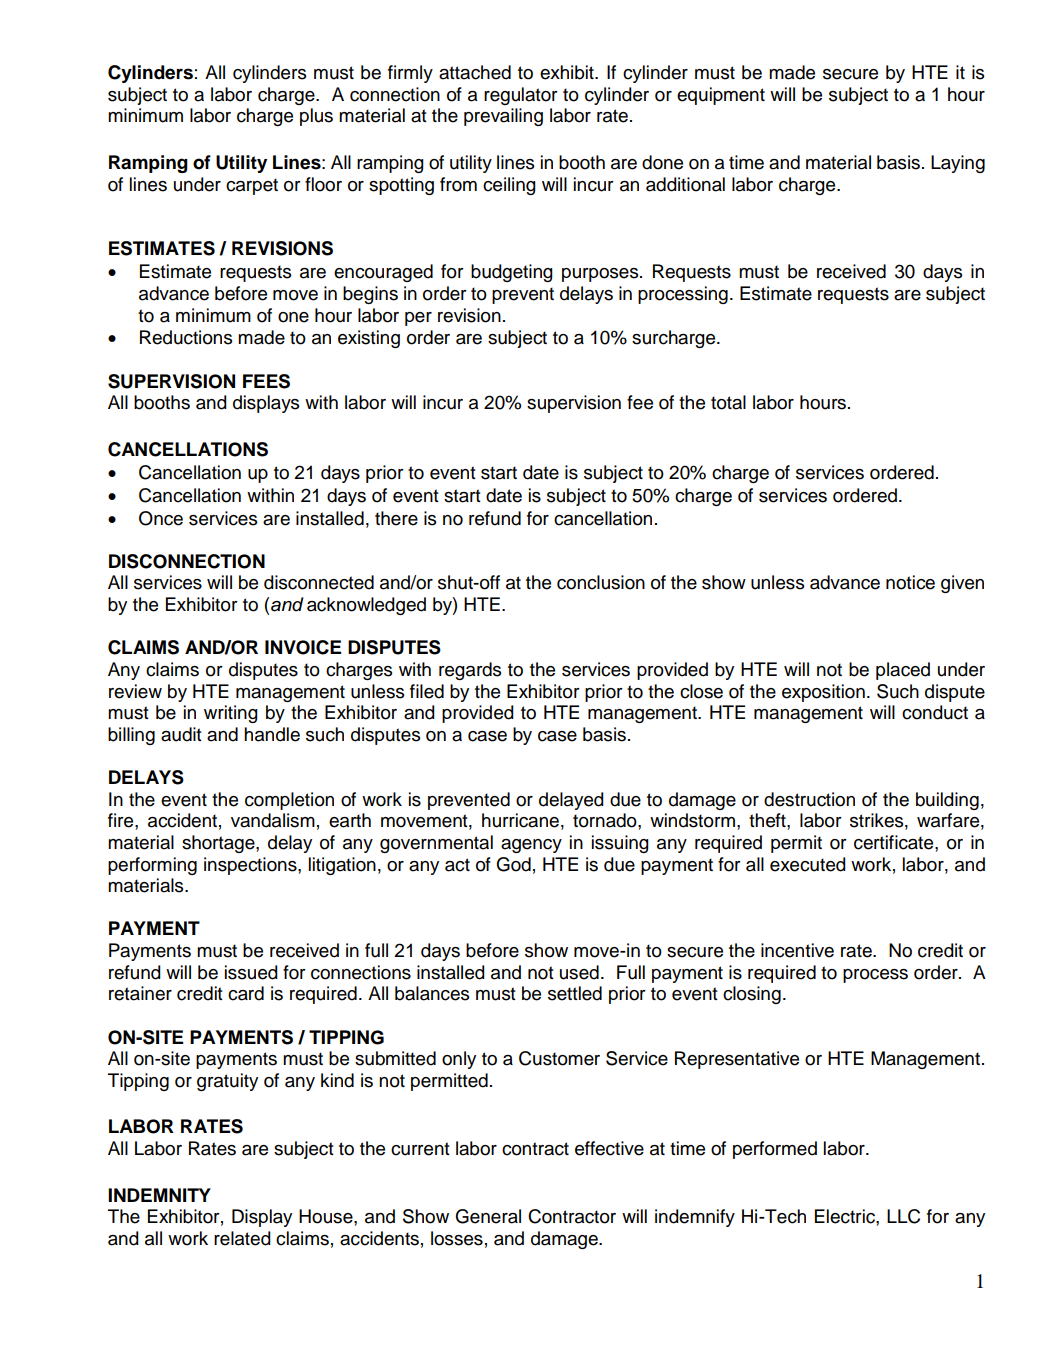 The image size is (1047, 1354). I want to click on related, so click(242, 1238).
